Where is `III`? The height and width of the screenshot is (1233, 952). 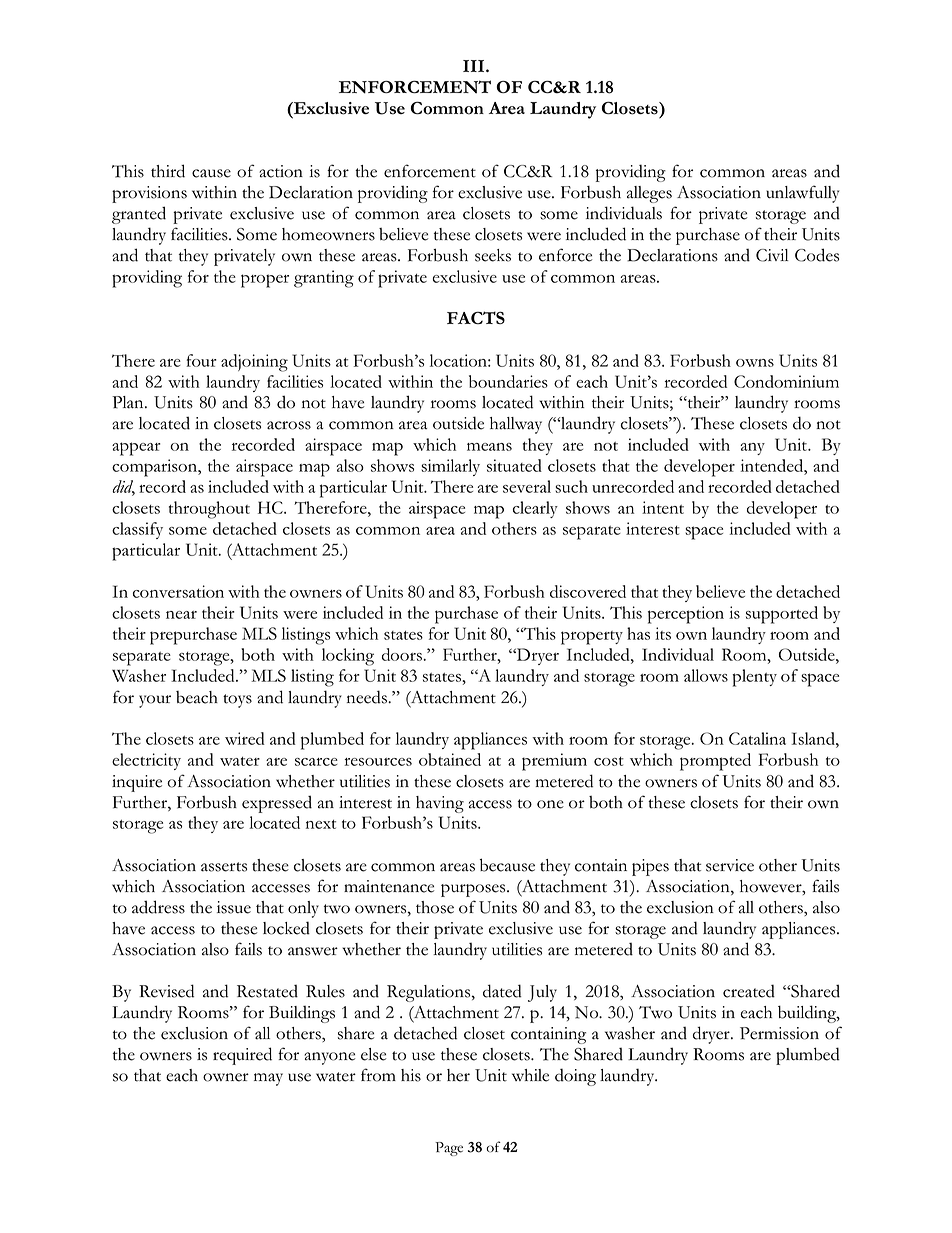 III is located at coordinates (475, 66).
